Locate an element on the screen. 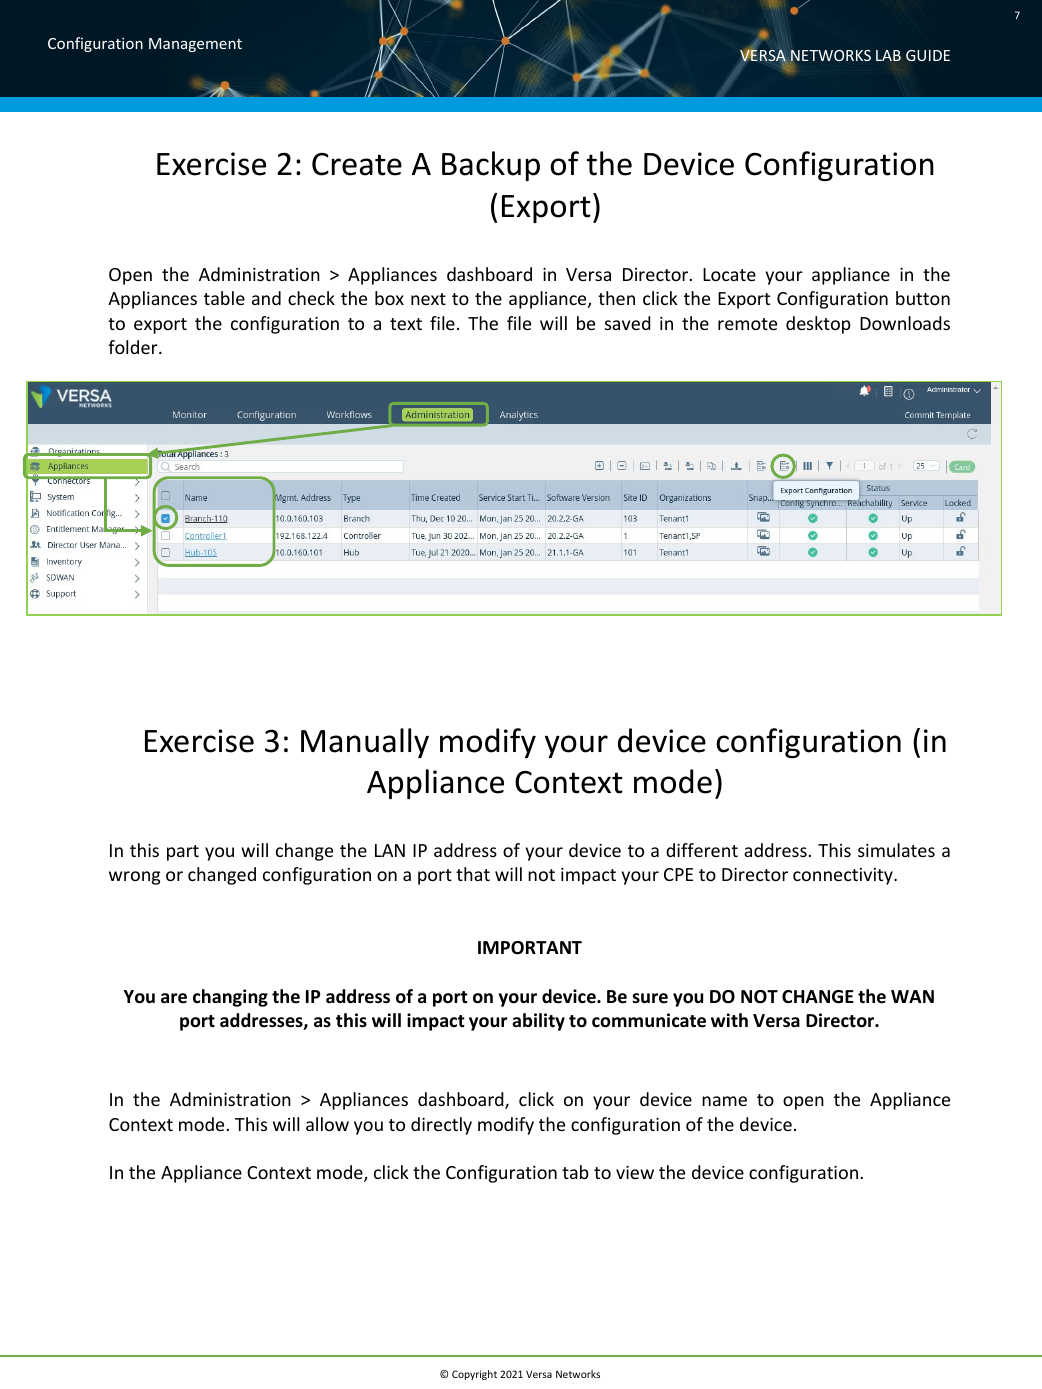 The image size is (1042, 1389). simulates is located at coordinates (896, 850).
